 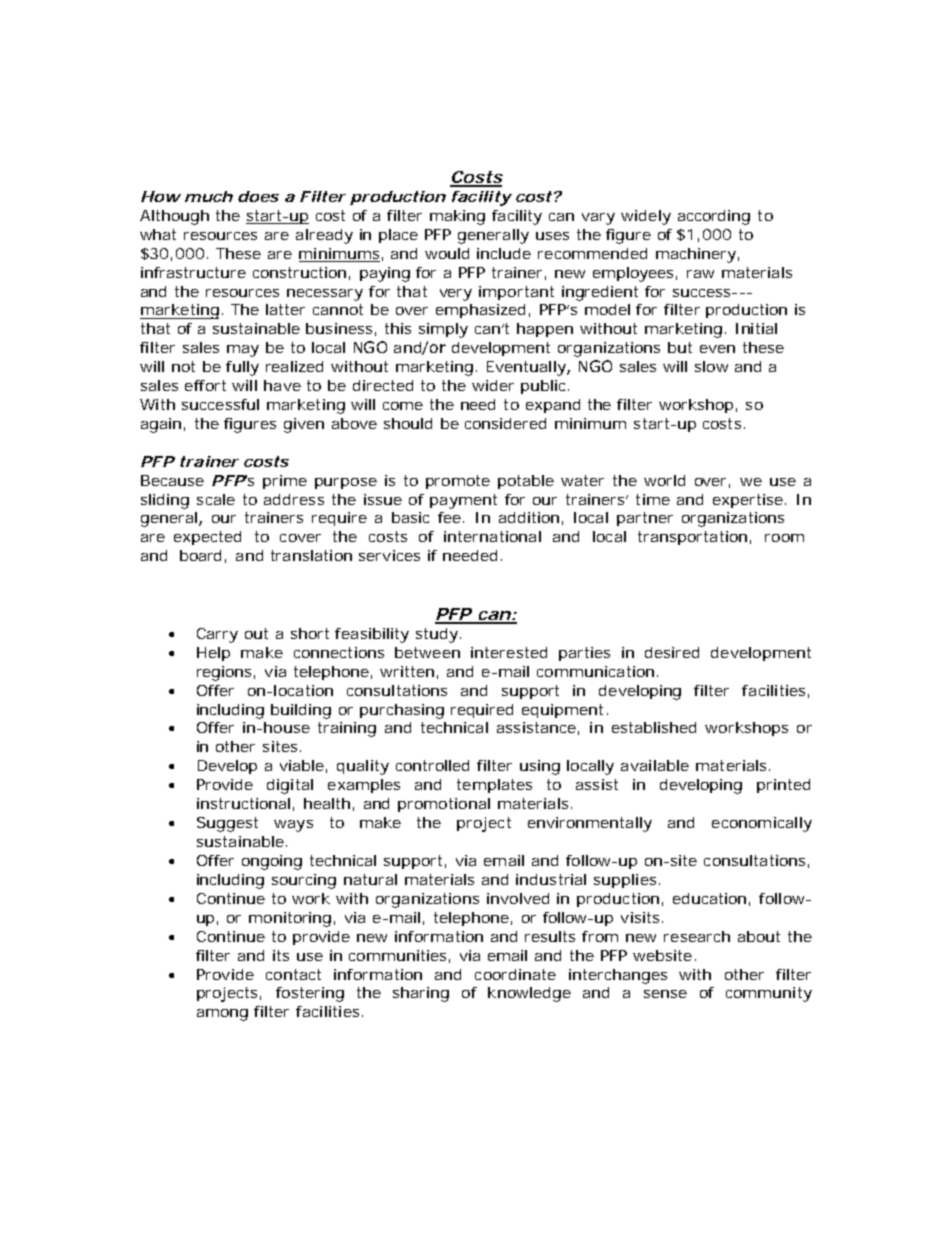 I want to click on instructional, so click(x=243, y=803).
